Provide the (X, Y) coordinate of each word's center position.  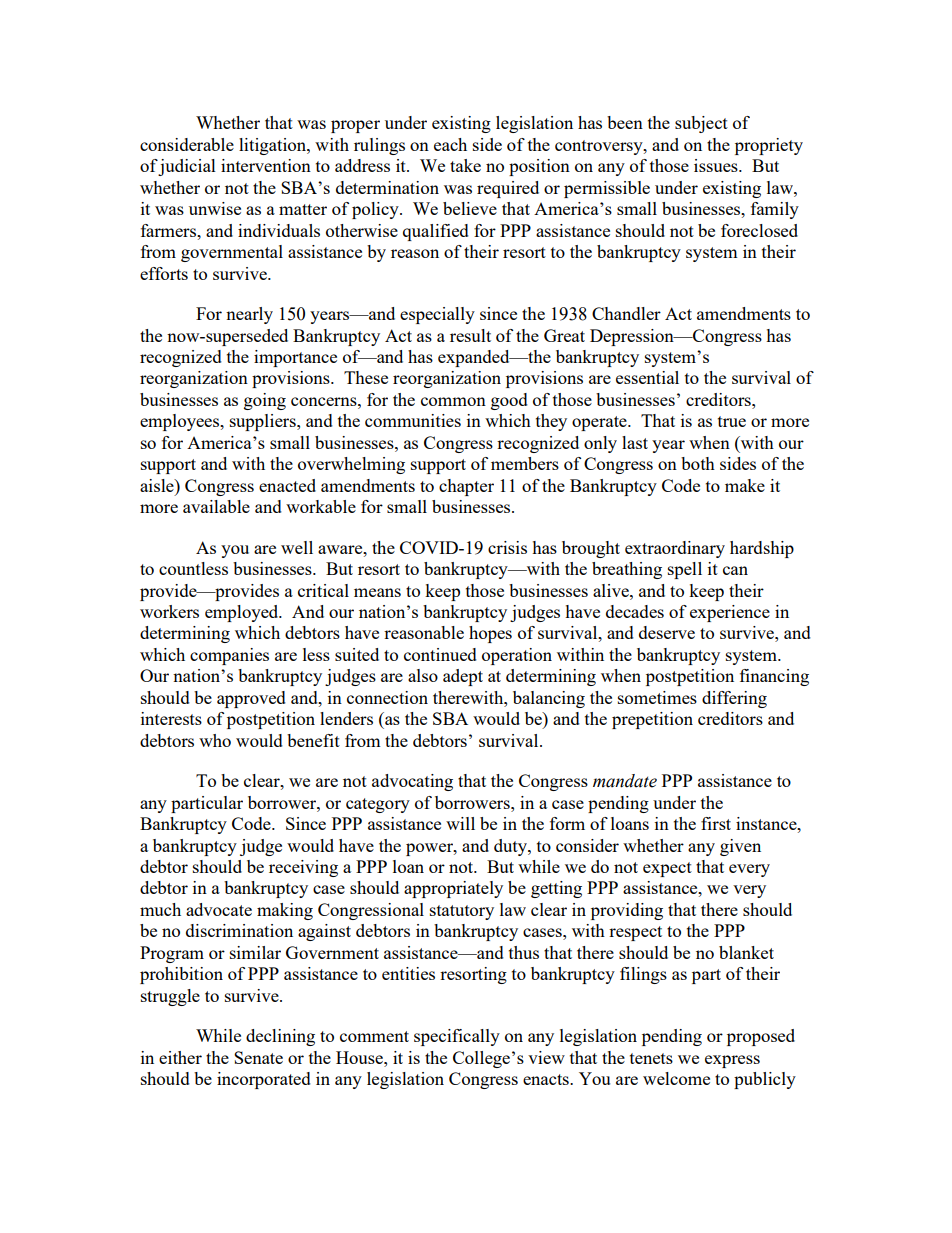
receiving (303, 868)
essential (647, 377)
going (265, 401)
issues (717, 165)
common (453, 401)
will (460, 823)
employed (243, 613)
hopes (490, 634)
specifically (457, 1037)
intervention (266, 165)
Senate (258, 1057)
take (465, 165)
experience (730, 613)
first (716, 823)
